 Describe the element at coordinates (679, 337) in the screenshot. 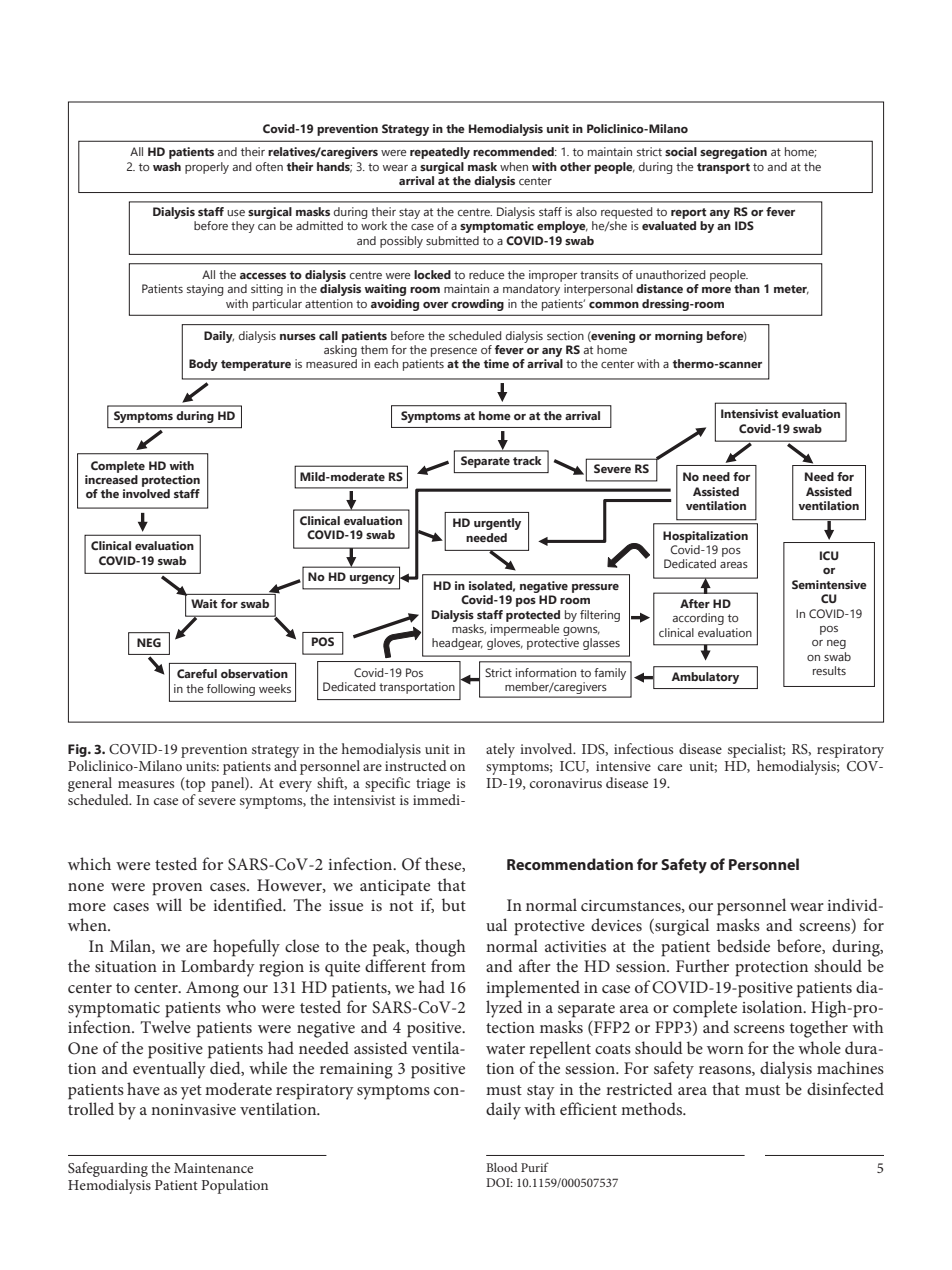

I see `morning` at that location.
